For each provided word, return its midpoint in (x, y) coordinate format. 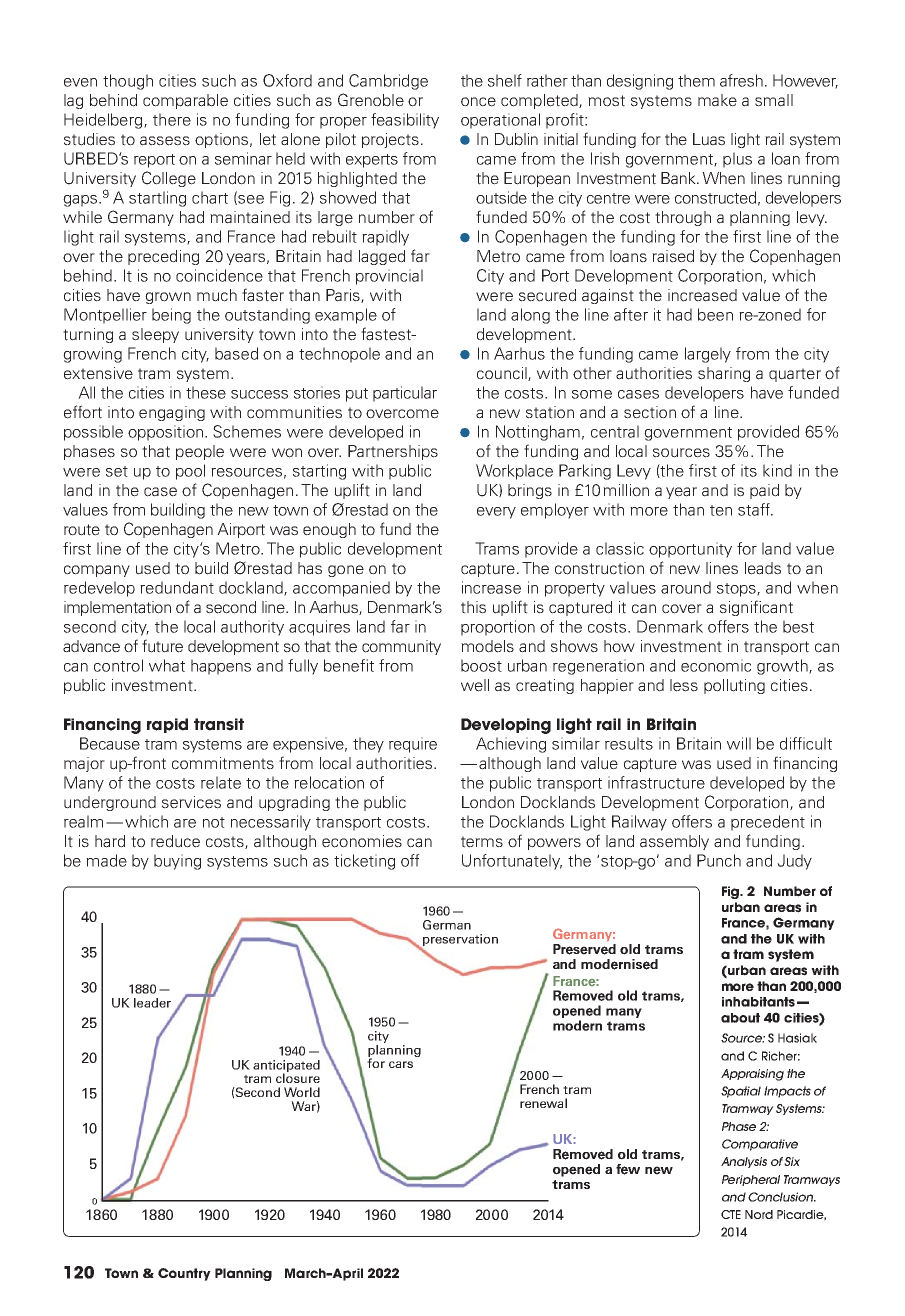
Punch (719, 860)
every (496, 513)
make (717, 100)
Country (184, 1274)
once (478, 102)
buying (177, 862)
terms (482, 842)
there (172, 119)
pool (190, 472)
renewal (543, 1103)
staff (755, 509)
